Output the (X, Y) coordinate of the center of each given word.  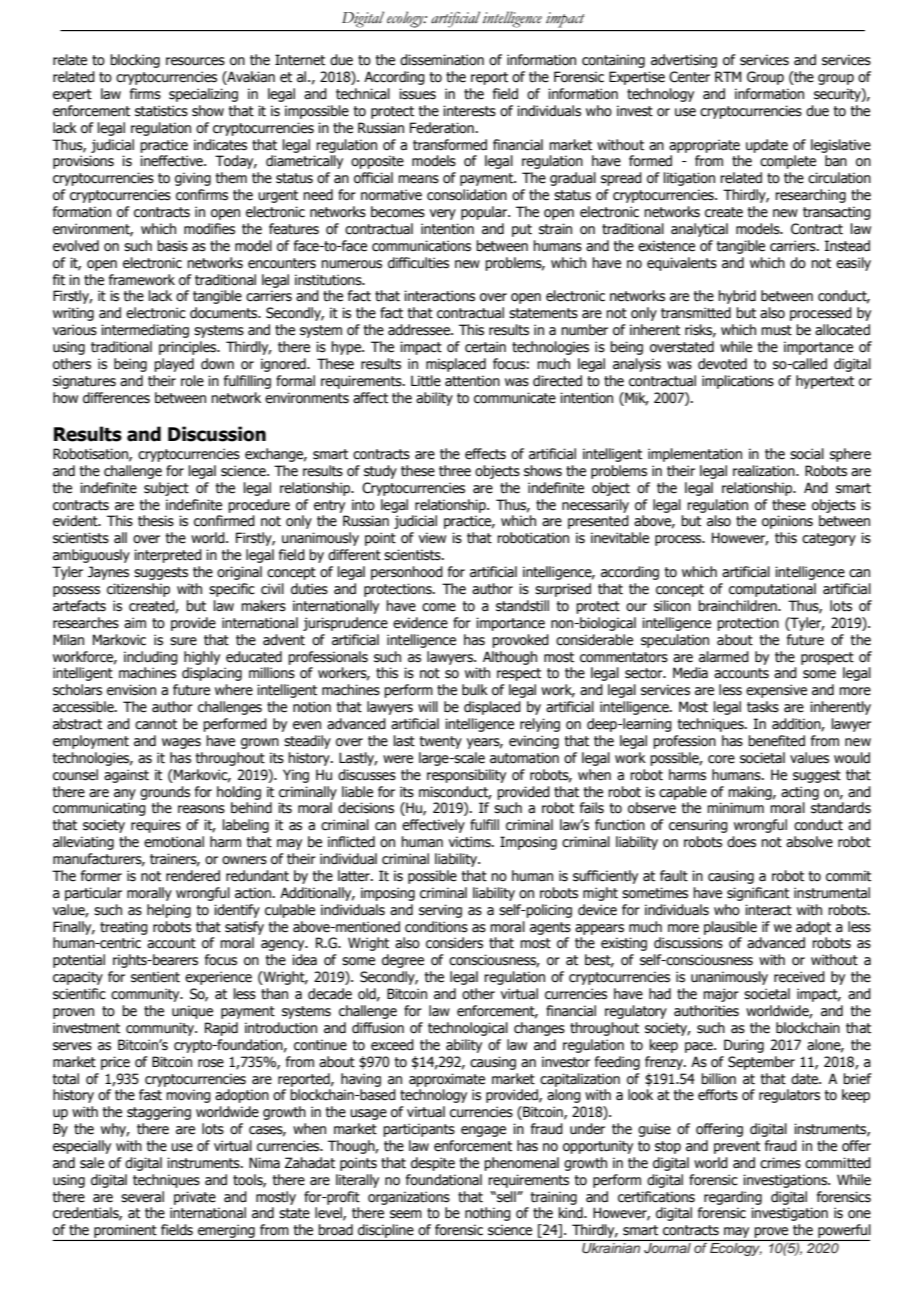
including (151, 658)
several (142, 1197)
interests (469, 111)
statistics (161, 111)
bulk (475, 690)
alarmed (724, 657)
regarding (733, 1198)
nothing (488, 1214)
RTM (728, 76)
